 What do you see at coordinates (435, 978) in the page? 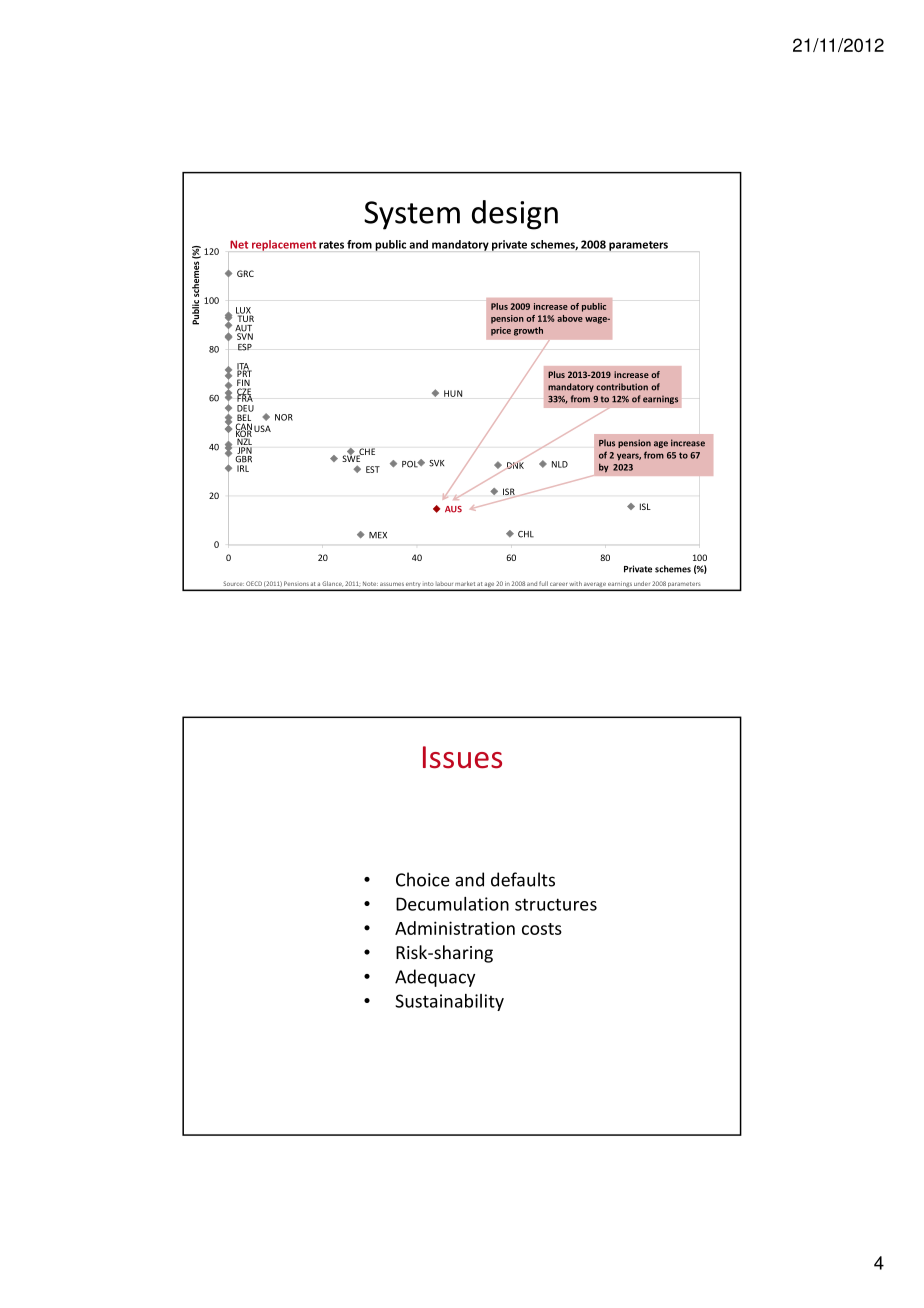
I see `Adequacy` at bounding box center [435, 978].
